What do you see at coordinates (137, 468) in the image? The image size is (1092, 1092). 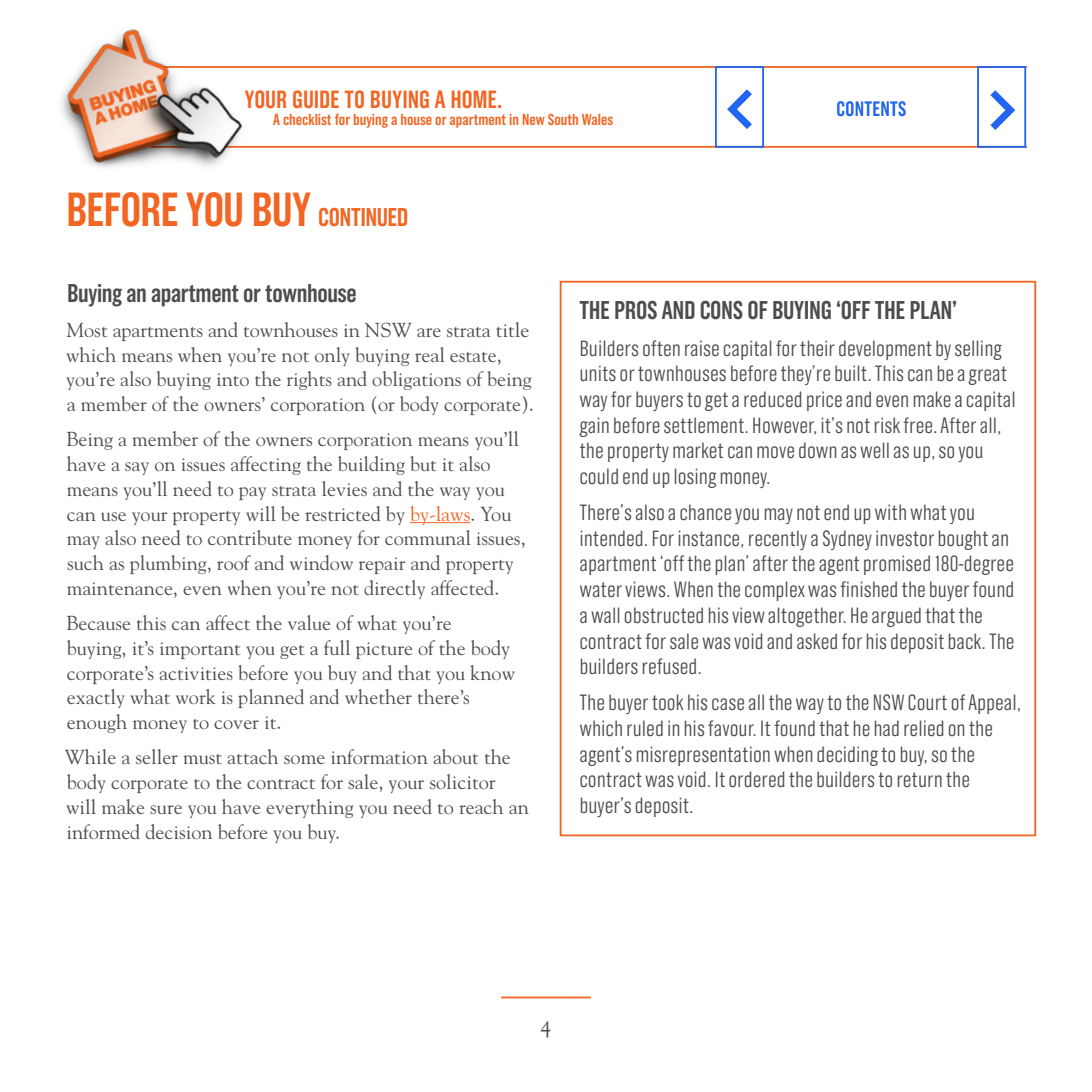 I see `say` at bounding box center [137, 468].
